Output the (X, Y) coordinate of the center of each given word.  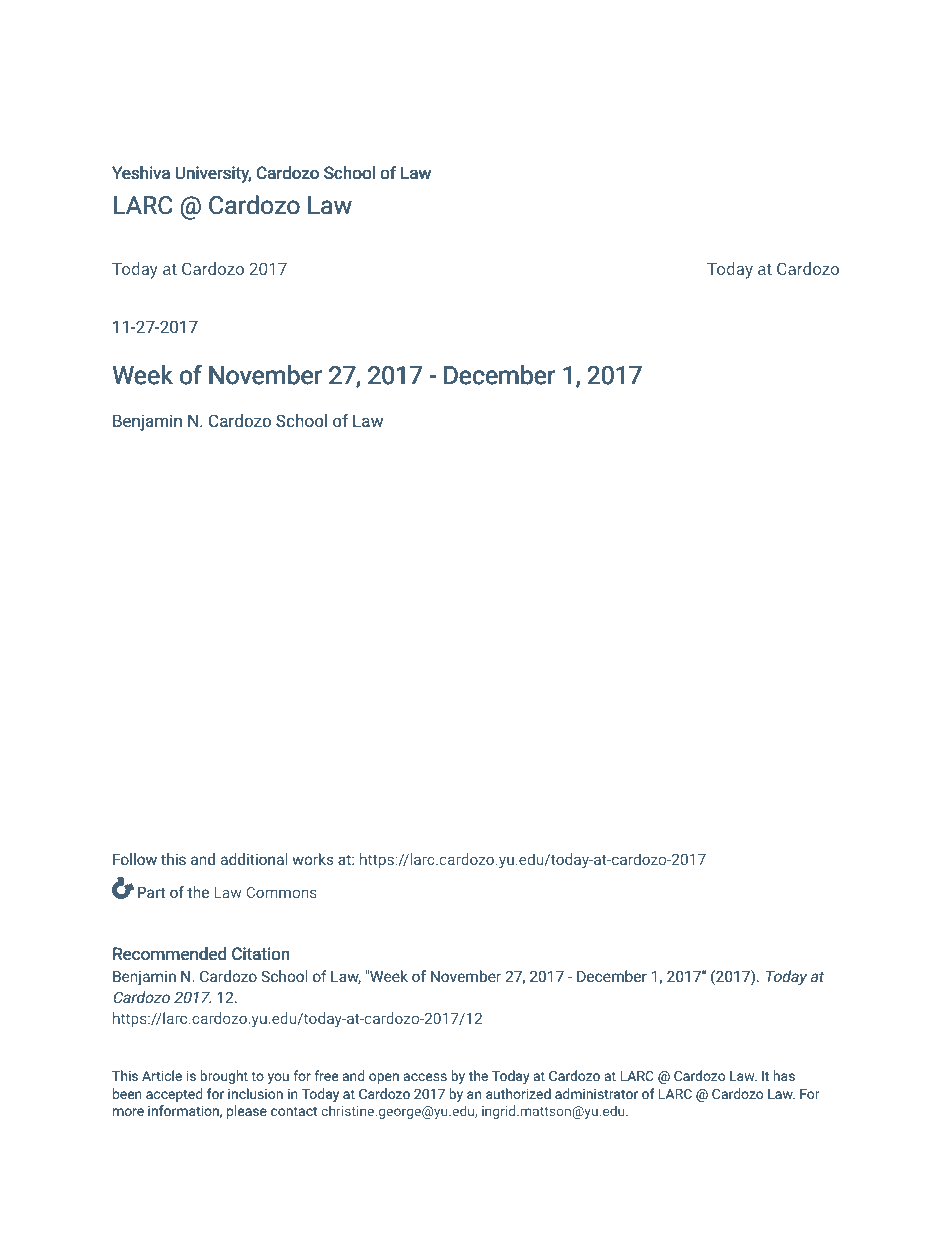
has (784, 1075)
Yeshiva (141, 173)
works (313, 859)
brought (224, 1077)
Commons (281, 892)
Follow (135, 859)
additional (254, 859)
